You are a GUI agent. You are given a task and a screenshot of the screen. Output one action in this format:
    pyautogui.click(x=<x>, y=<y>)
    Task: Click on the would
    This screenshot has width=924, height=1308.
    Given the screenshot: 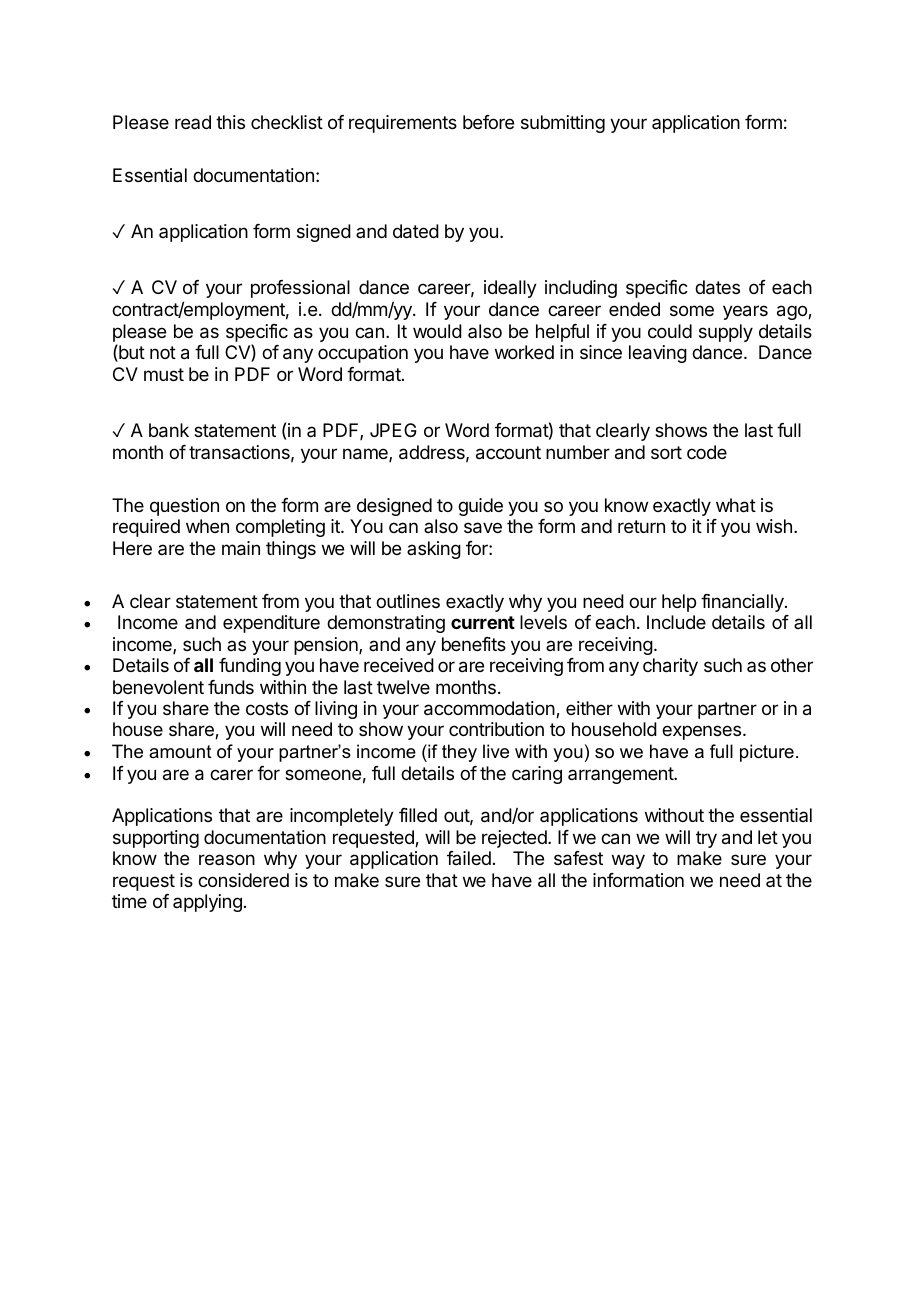 What is the action you would take?
    pyautogui.click(x=437, y=331)
